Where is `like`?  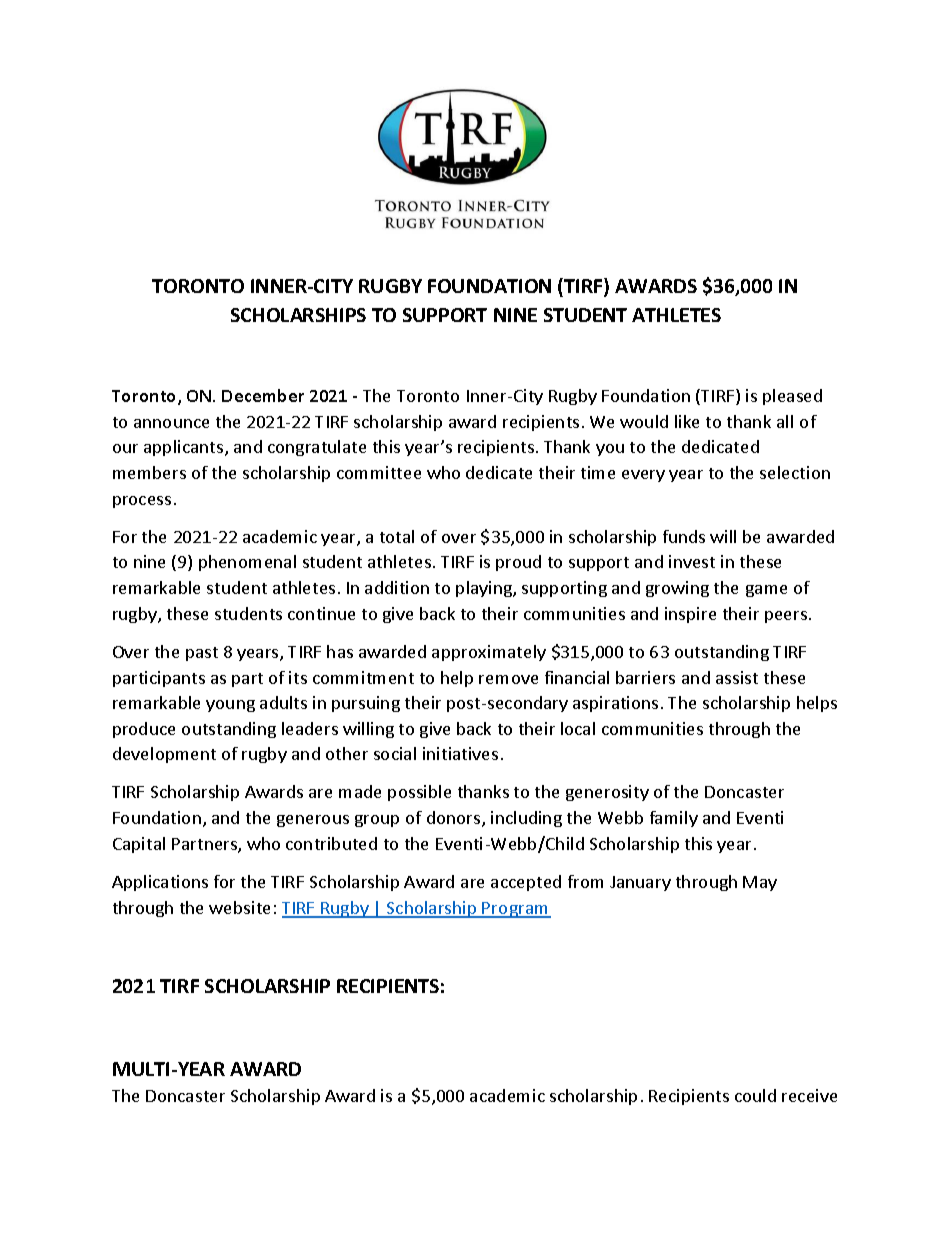 like is located at coordinates (687, 421).
